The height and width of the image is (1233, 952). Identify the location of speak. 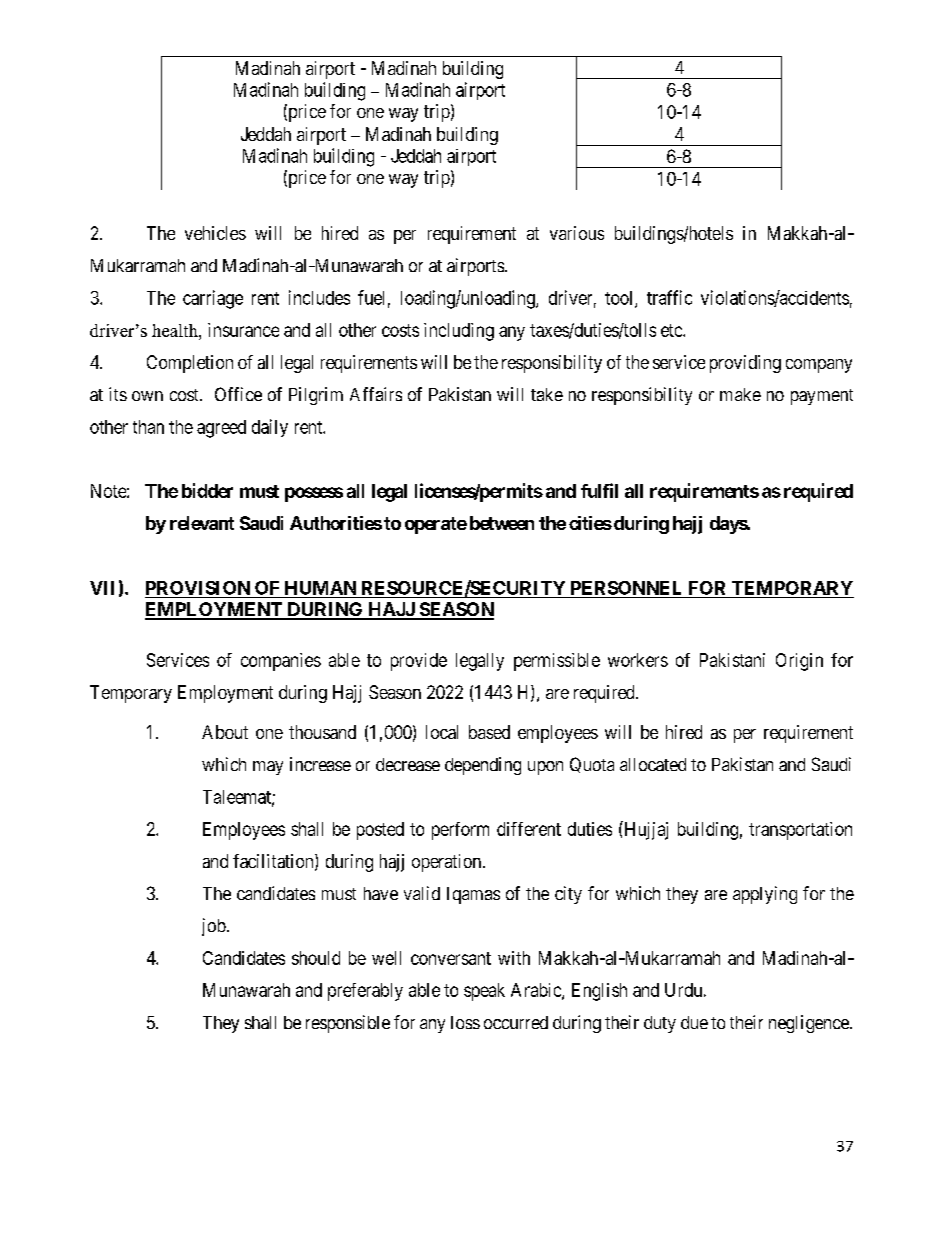
(484, 992).
